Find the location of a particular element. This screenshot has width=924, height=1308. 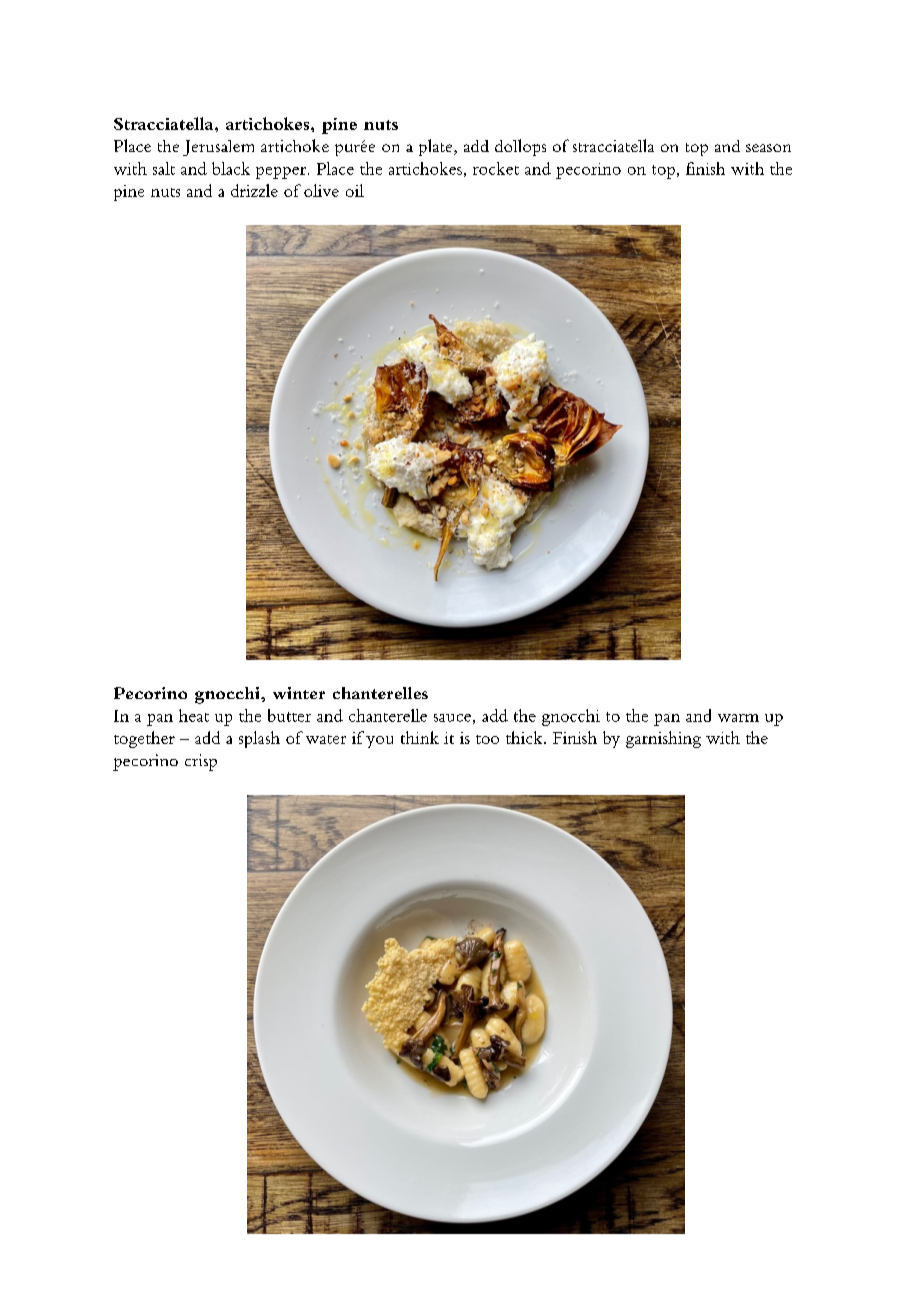

splash is located at coordinates (259, 739).
